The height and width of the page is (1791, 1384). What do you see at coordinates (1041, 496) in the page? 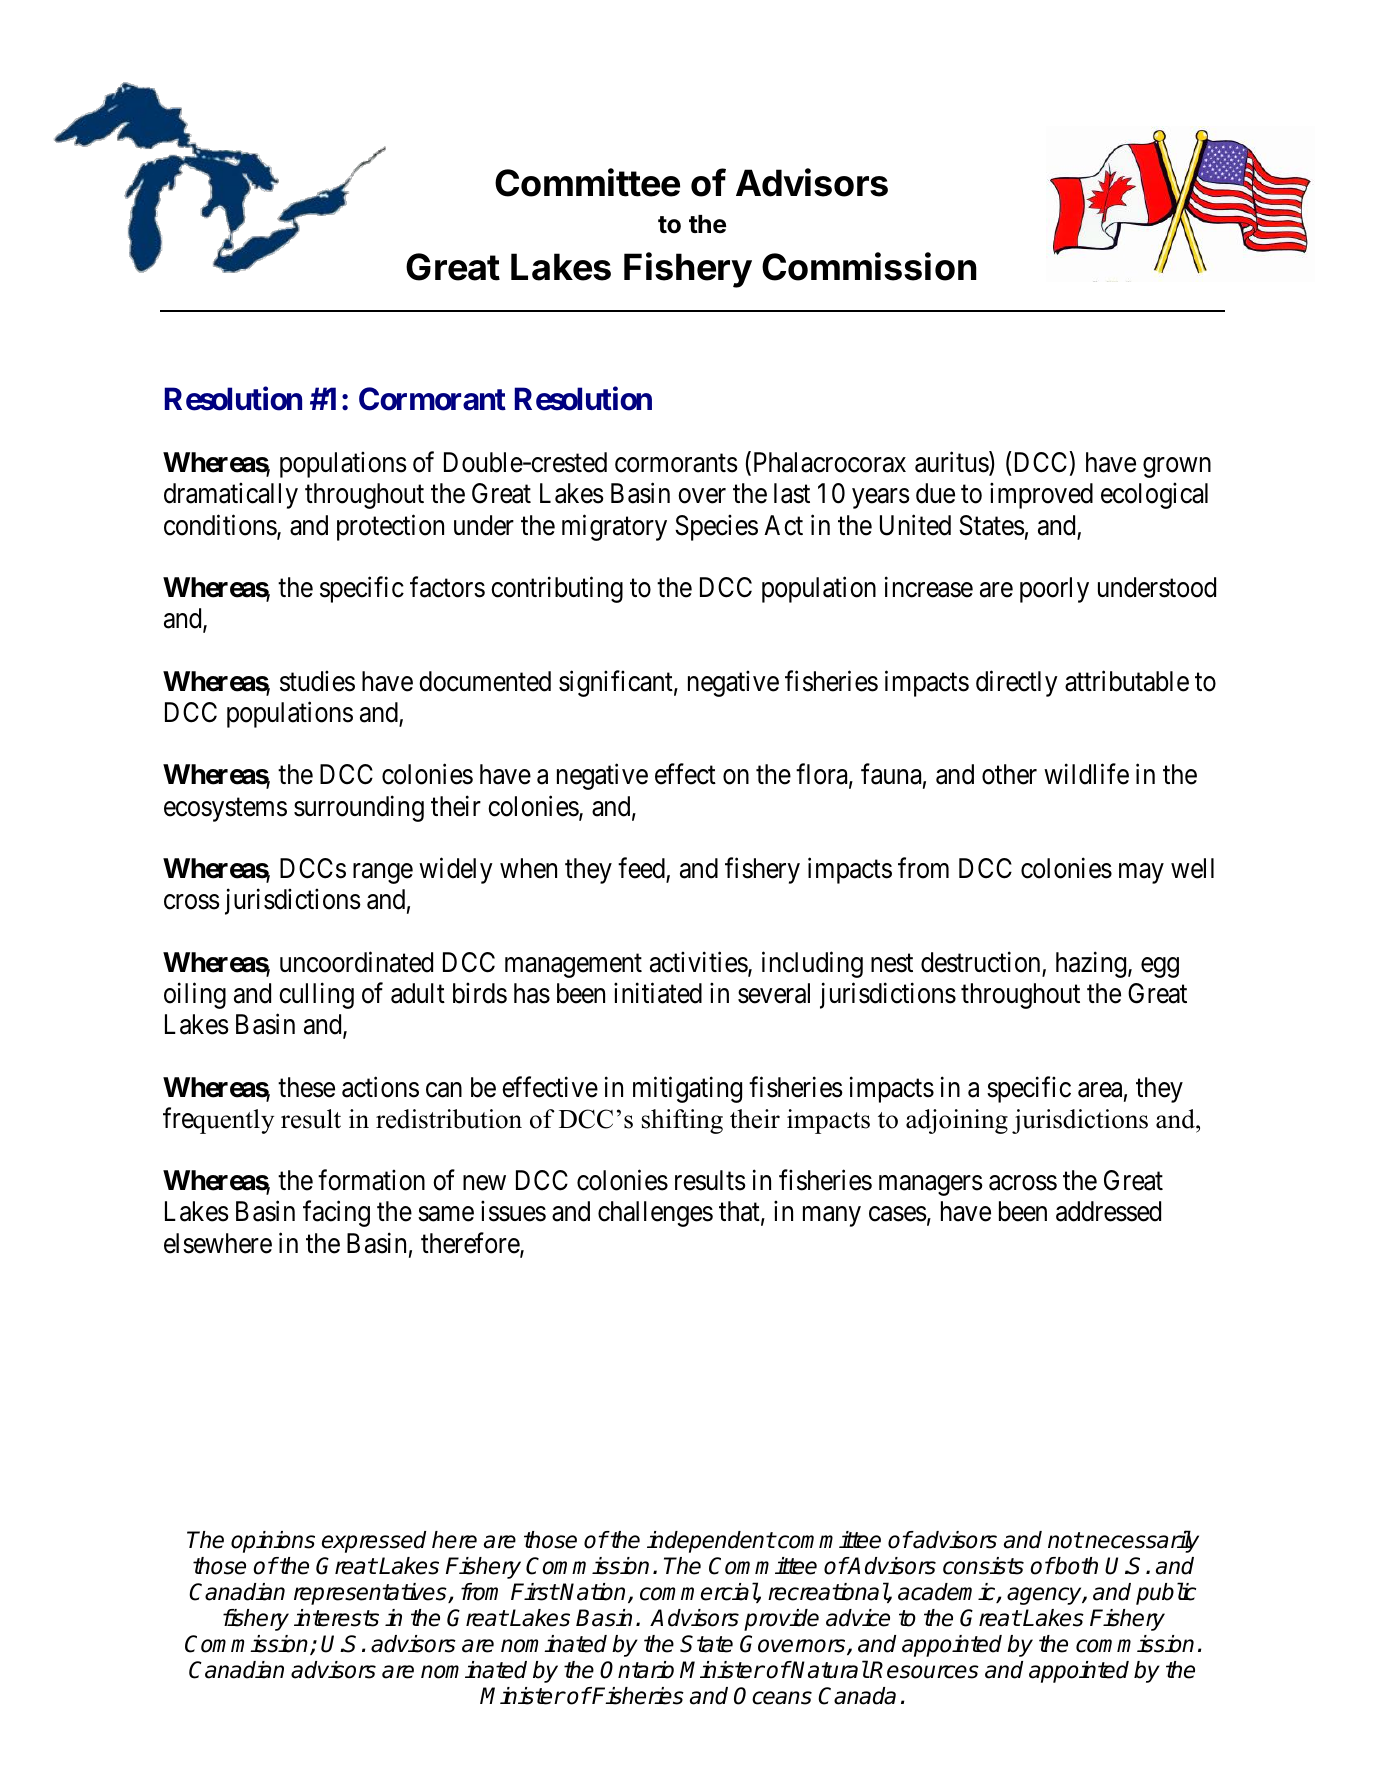
I see `improved` at bounding box center [1041, 496].
